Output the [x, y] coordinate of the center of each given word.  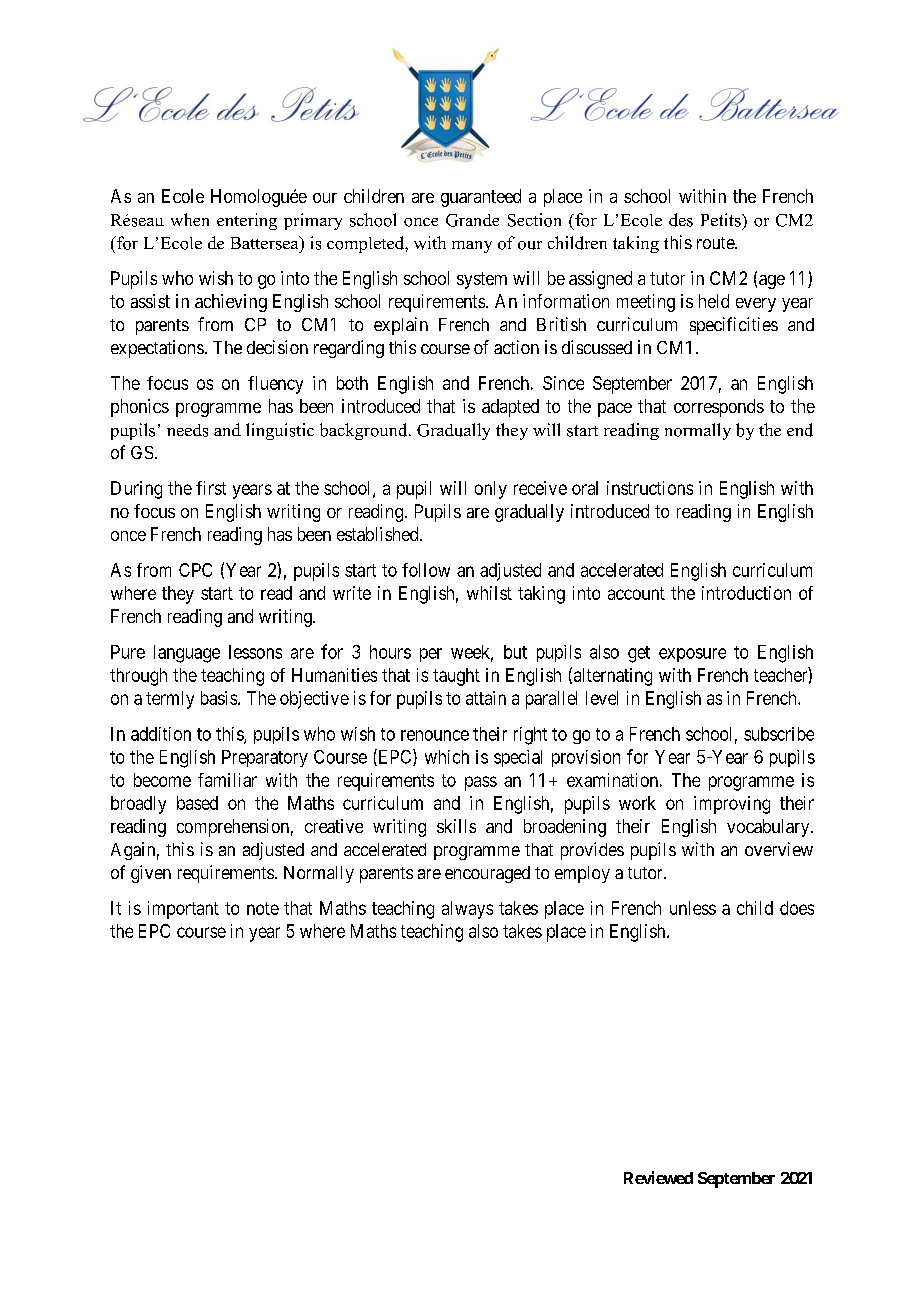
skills [456, 826]
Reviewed [658, 1177]
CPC [195, 570]
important [183, 910]
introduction [746, 593]
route [716, 243]
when [190, 219]
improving [732, 805]
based [197, 803]
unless [693, 908]
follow [426, 570]
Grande [472, 220]
